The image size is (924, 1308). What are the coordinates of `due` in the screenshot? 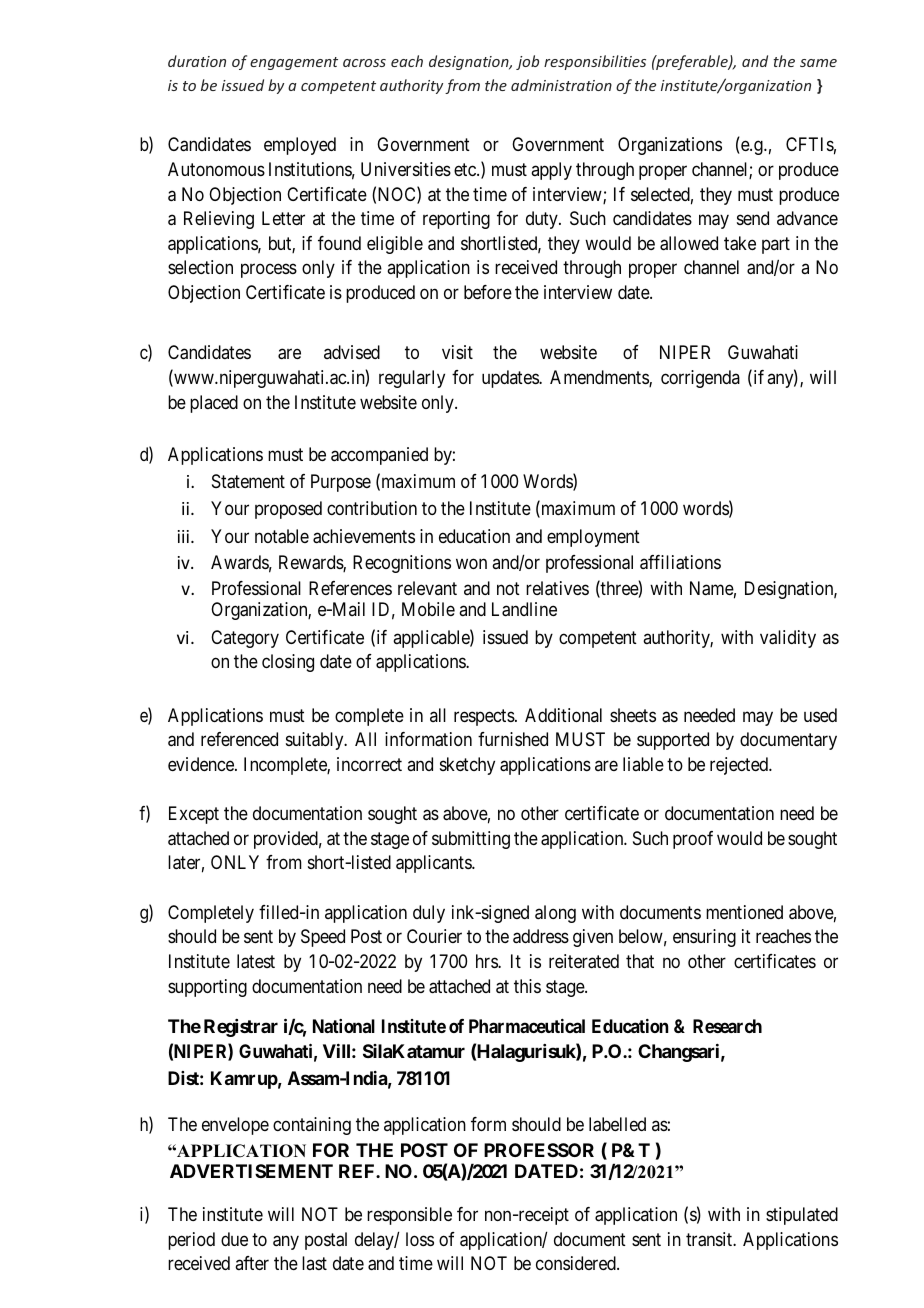 It's located at (234, 1239).
